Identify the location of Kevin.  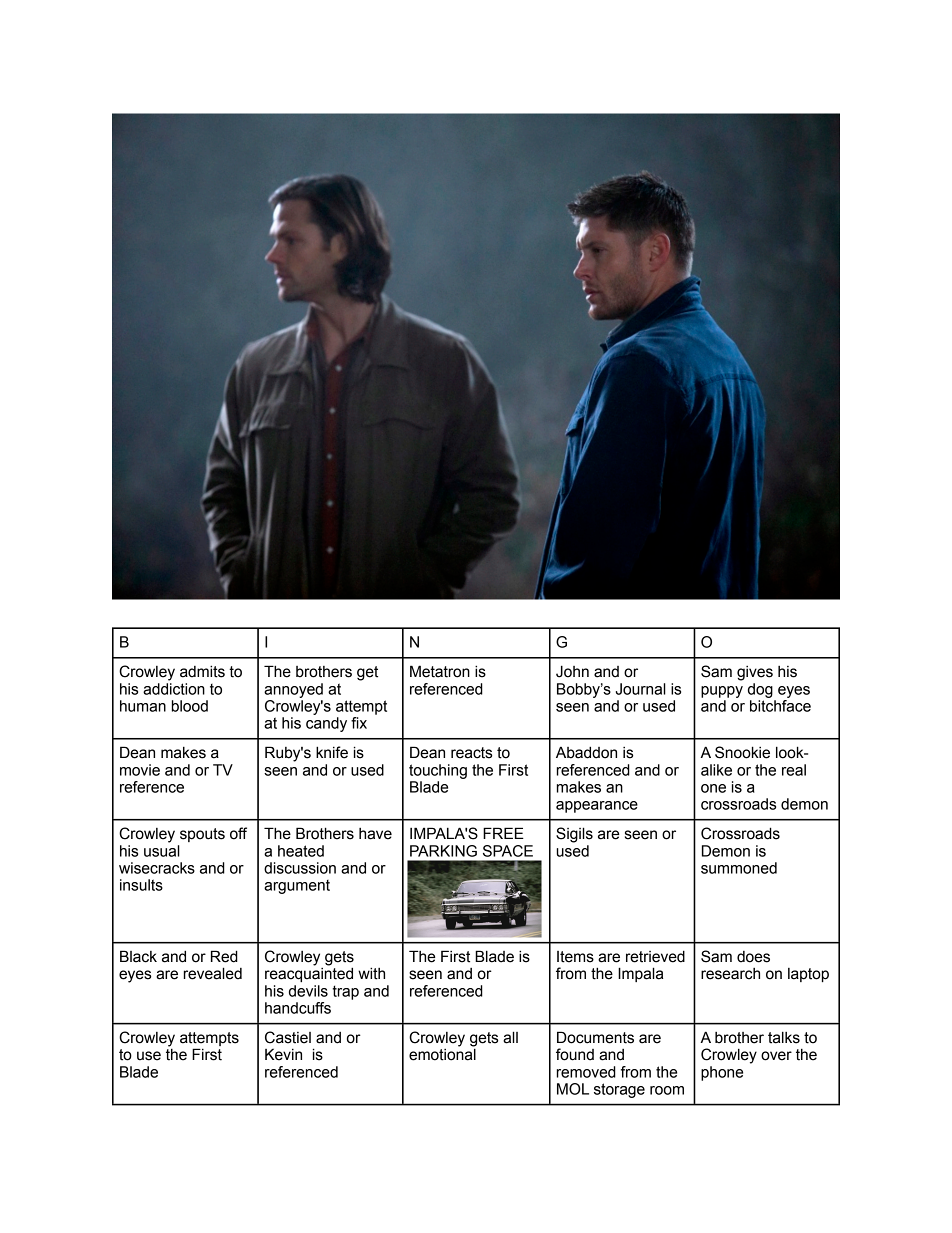
(283, 1054).
